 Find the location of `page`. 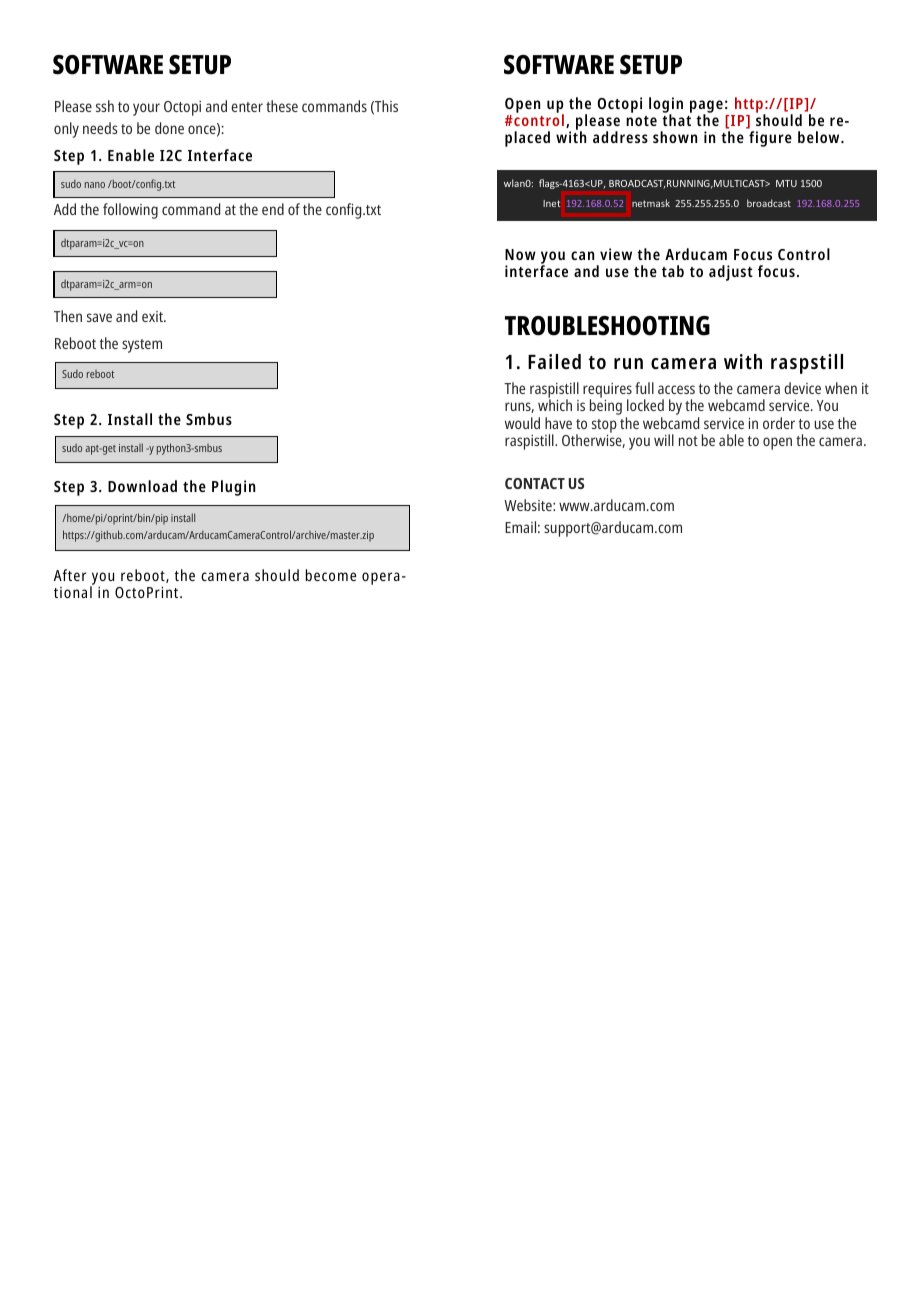

page is located at coordinates (706, 107).
